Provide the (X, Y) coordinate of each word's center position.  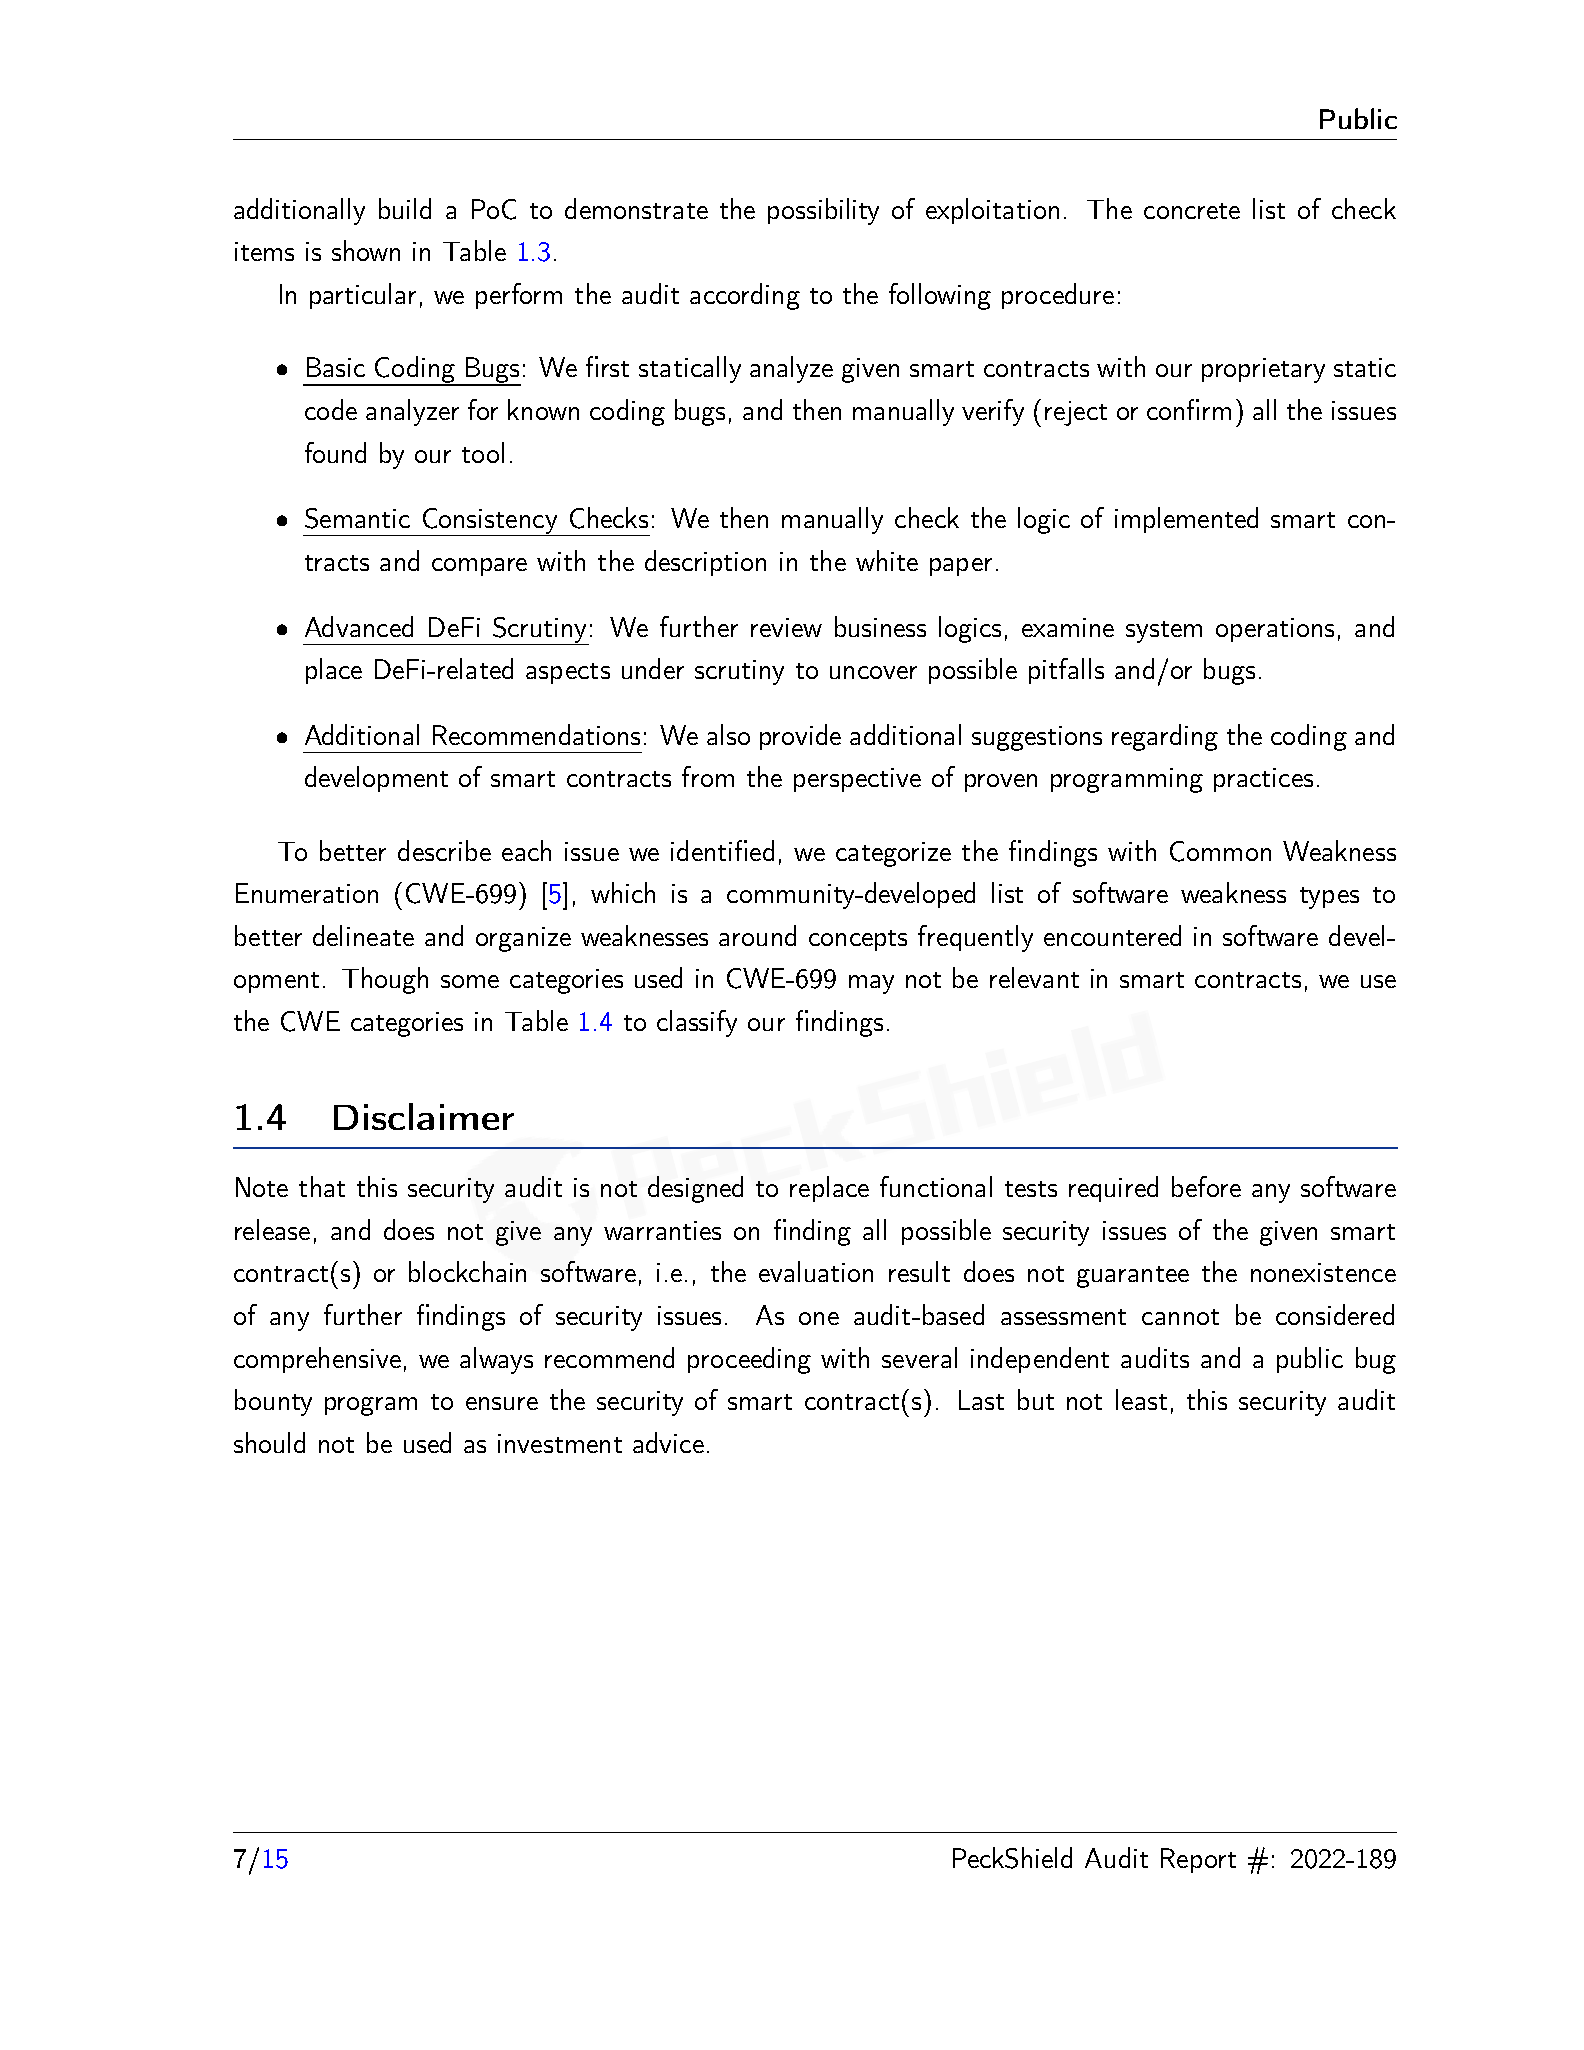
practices (1263, 780)
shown (366, 250)
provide (800, 737)
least (1141, 1399)
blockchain (467, 1271)
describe (444, 850)
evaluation (816, 1271)
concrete (1192, 211)
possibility (823, 211)
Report (1198, 1860)
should (269, 1442)
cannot (1180, 1317)
